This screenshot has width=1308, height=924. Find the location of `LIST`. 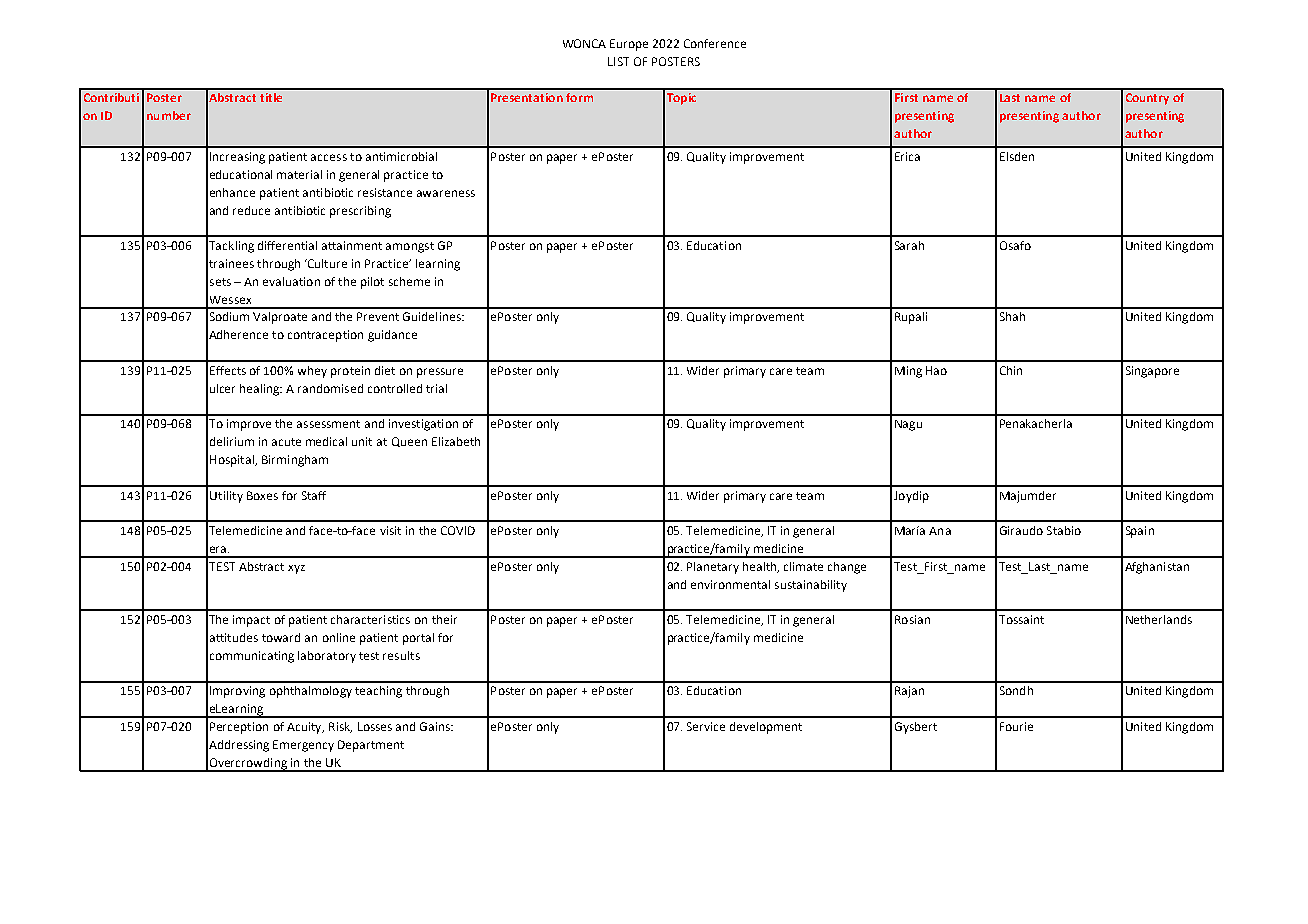

LIST is located at coordinates (618, 61).
